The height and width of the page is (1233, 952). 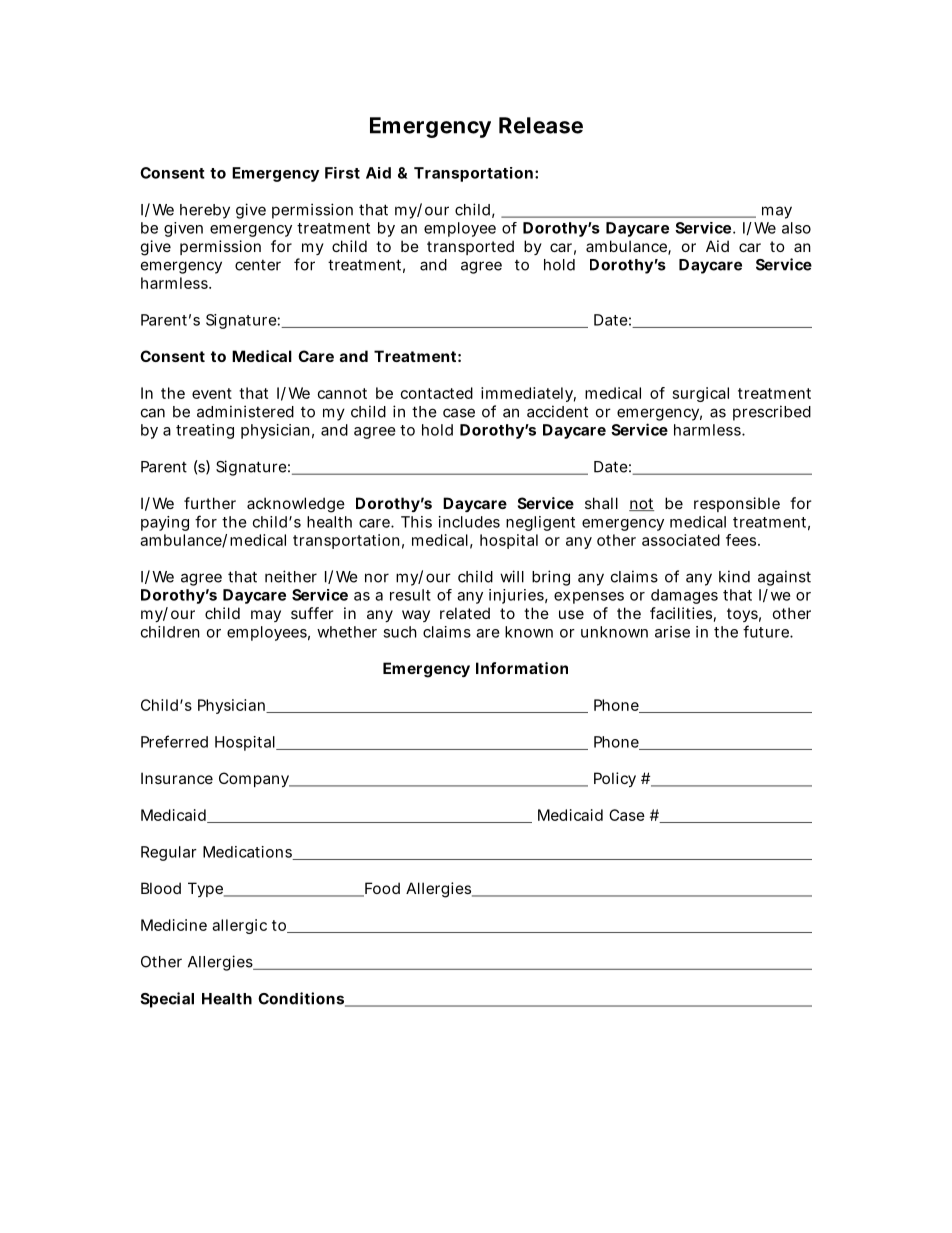 What do you see at coordinates (615, 779) in the page?
I see `Policy` at bounding box center [615, 779].
